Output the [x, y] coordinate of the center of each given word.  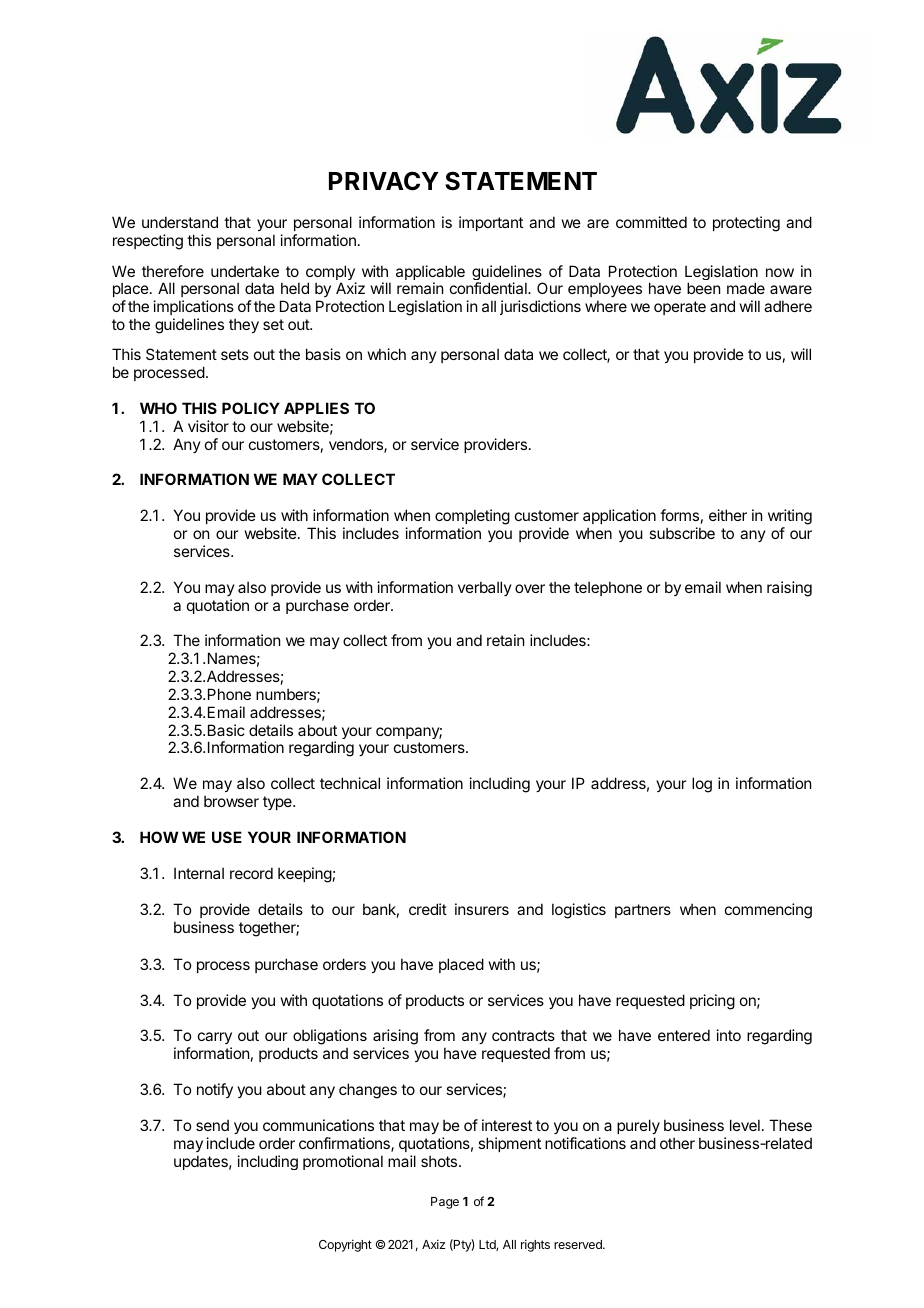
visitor [208, 426]
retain [505, 640]
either [728, 515]
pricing [712, 1002]
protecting [746, 224]
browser [231, 801]
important [491, 223]
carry [215, 1040]
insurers [482, 909]
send [212, 1125]
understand [180, 222]
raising [789, 589]
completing [472, 518]
